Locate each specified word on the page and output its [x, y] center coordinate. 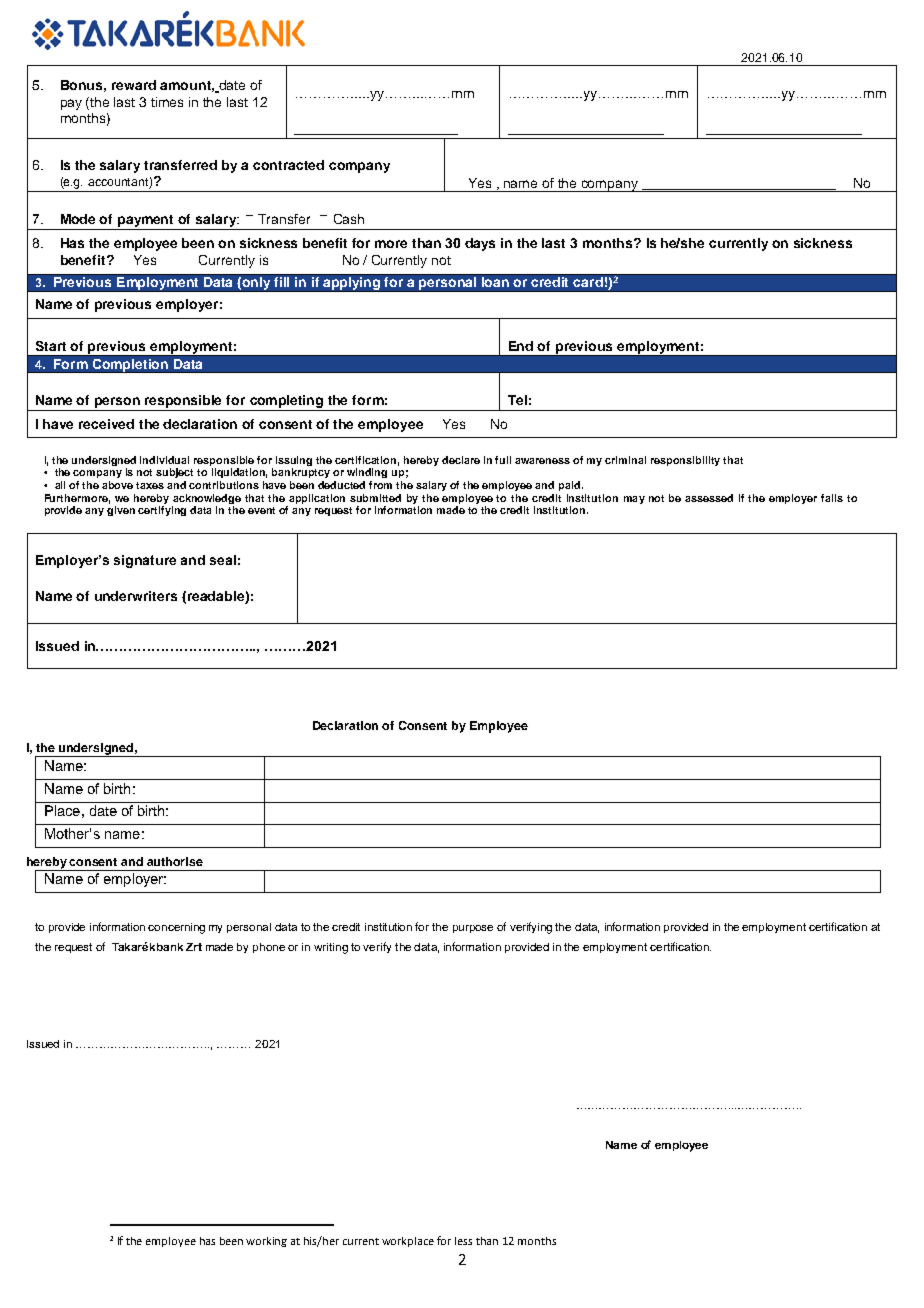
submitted [375, 498]
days [480, 244]
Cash [349, 219]
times [167, 102]
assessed [709, 498]
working [266, 1242]
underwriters [136, 596]
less [463, 1241]
